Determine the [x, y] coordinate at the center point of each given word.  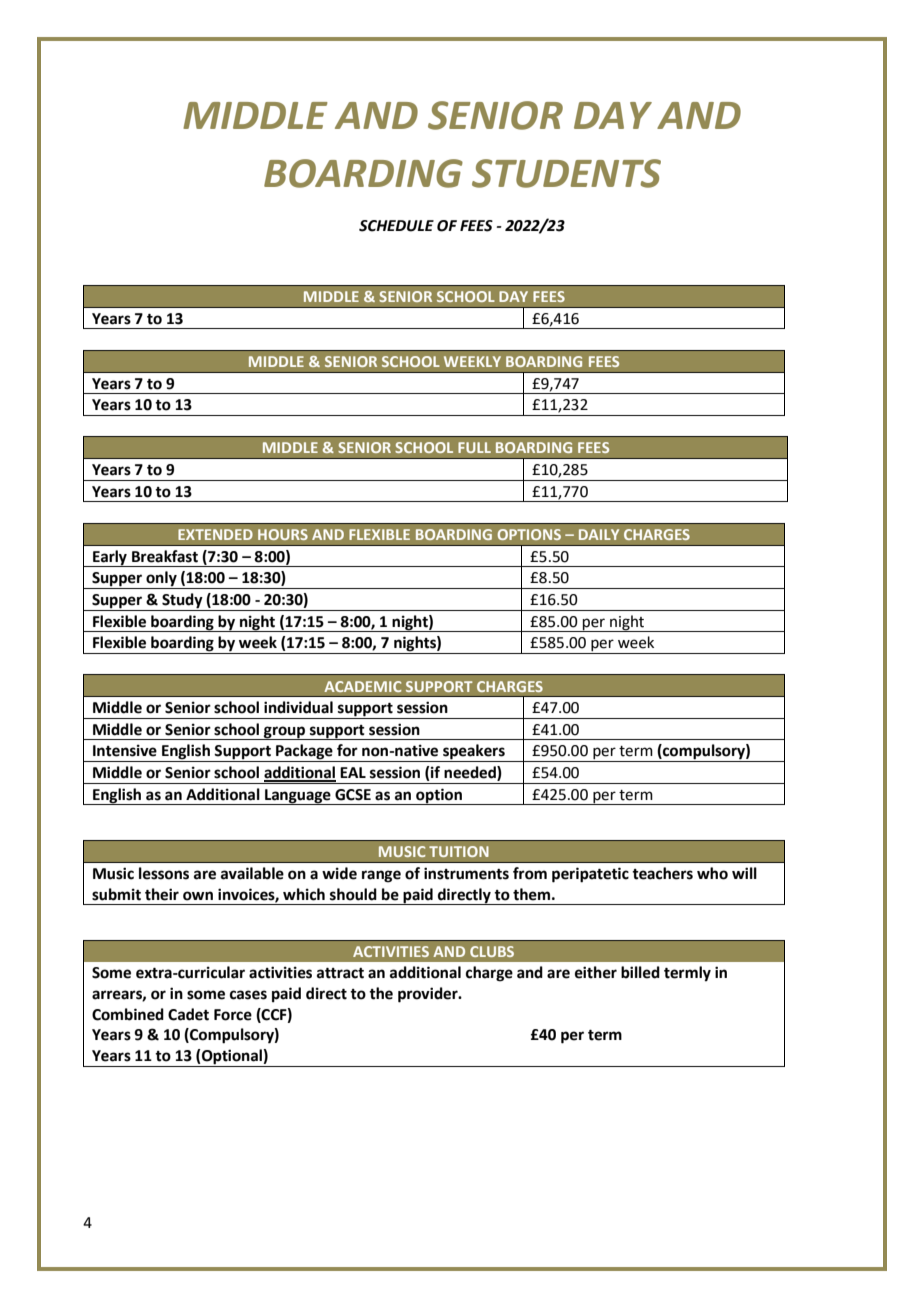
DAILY [599, 534]
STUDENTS [566, 173]
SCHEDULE [396, 226]
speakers [474, 753]
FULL [474, 447]
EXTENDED [215, 534]
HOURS [283, 534]
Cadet [188, 1014]
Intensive [125, 750]
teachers [662, 873]
